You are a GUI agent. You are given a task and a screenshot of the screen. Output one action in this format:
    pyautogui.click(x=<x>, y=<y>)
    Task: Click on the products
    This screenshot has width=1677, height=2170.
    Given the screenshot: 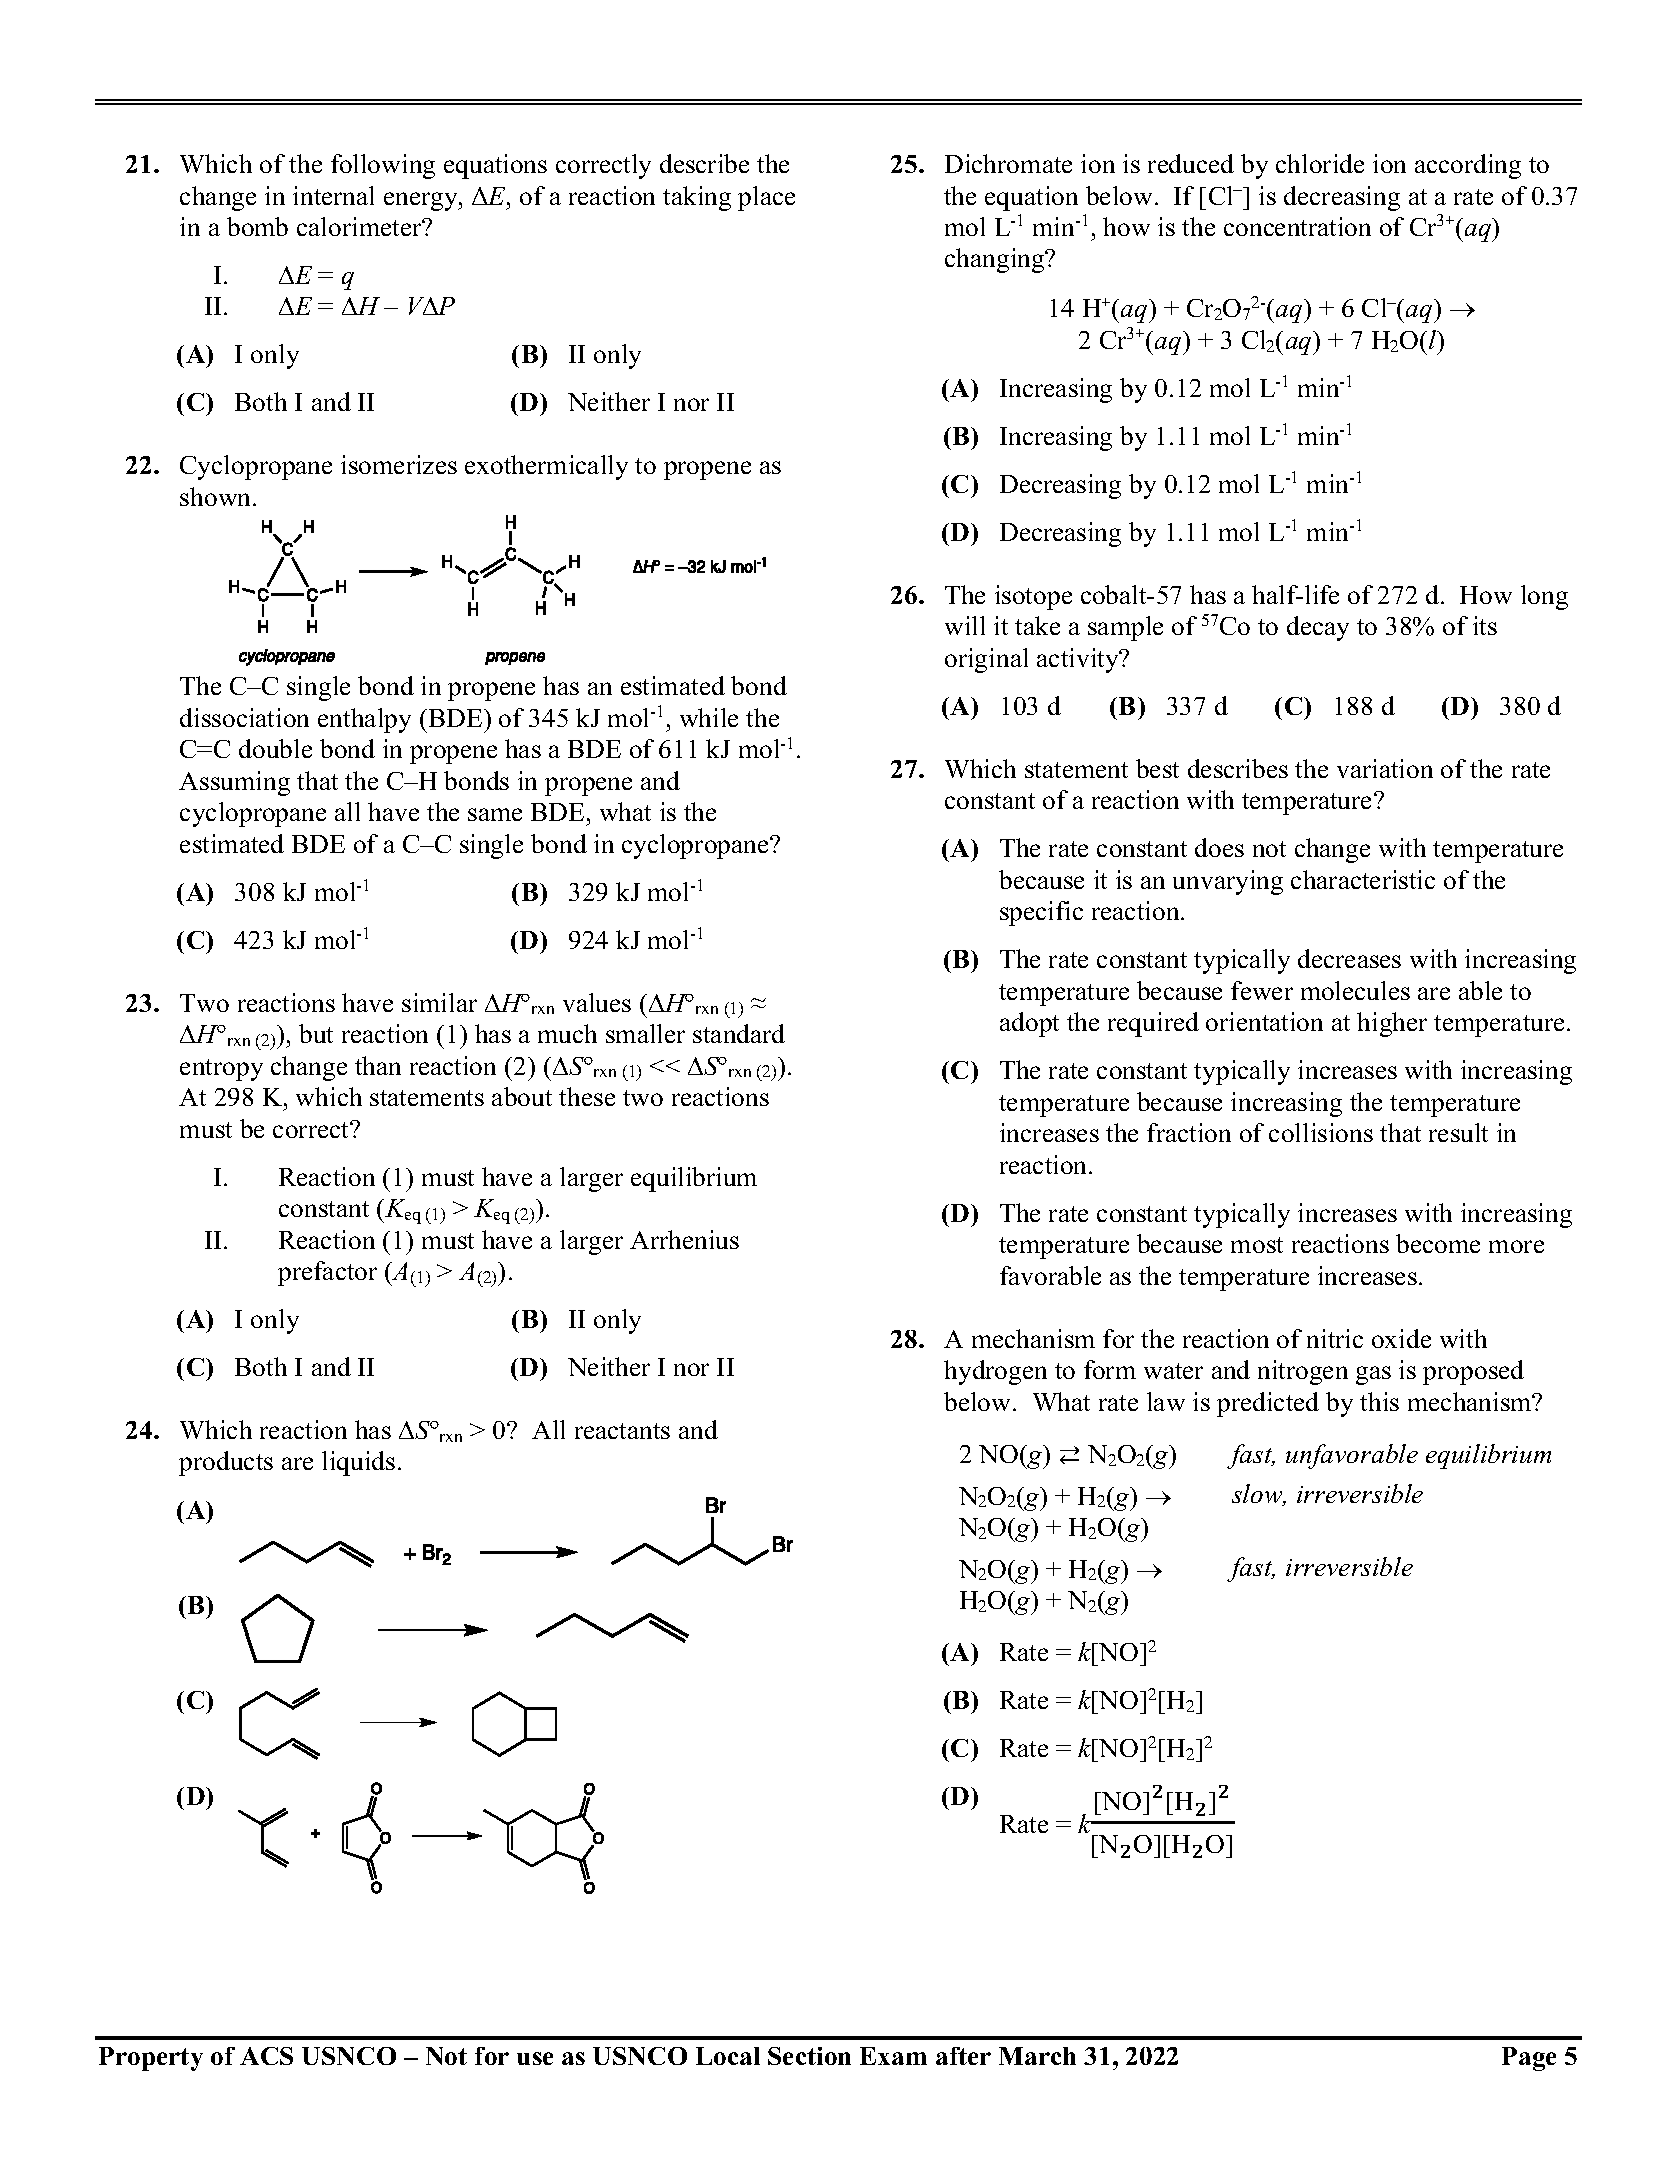 What is the action you would take?
    pyautogui.click(x=226, y=1463)
